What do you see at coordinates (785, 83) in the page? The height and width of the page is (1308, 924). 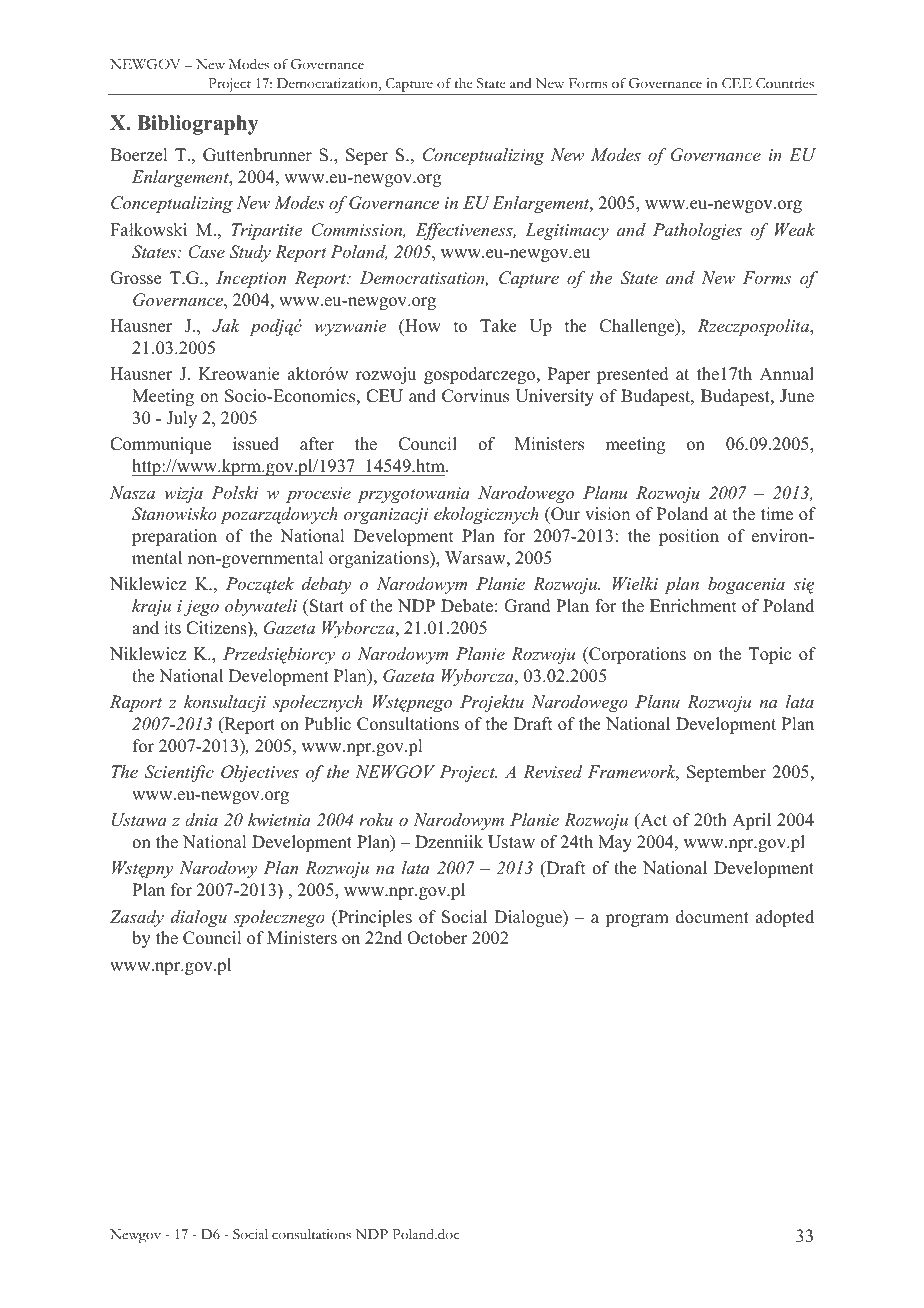 I see `Countries` at bounding box center [785, 83].
